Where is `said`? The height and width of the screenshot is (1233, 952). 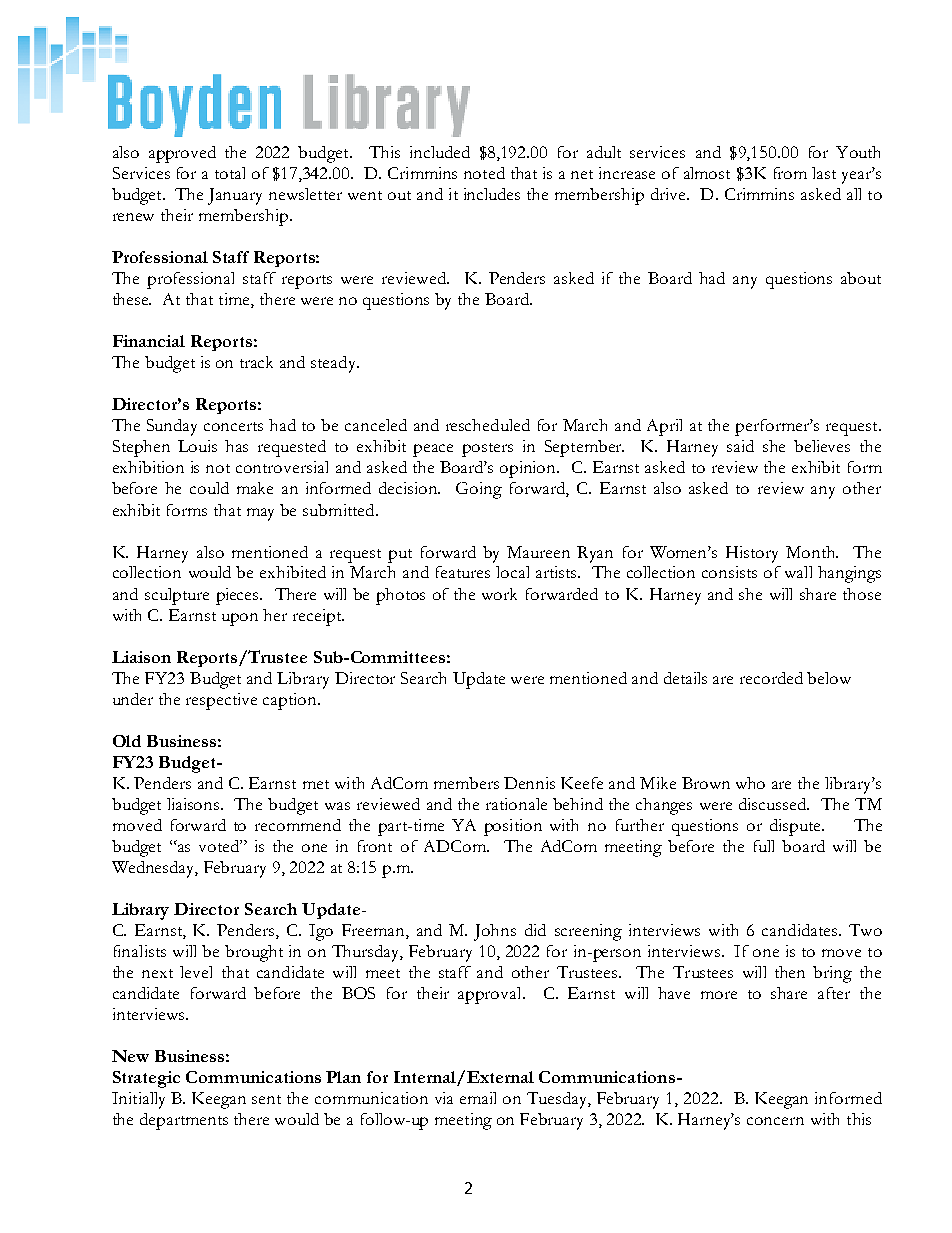
said is located at coordinates (740, 446).
